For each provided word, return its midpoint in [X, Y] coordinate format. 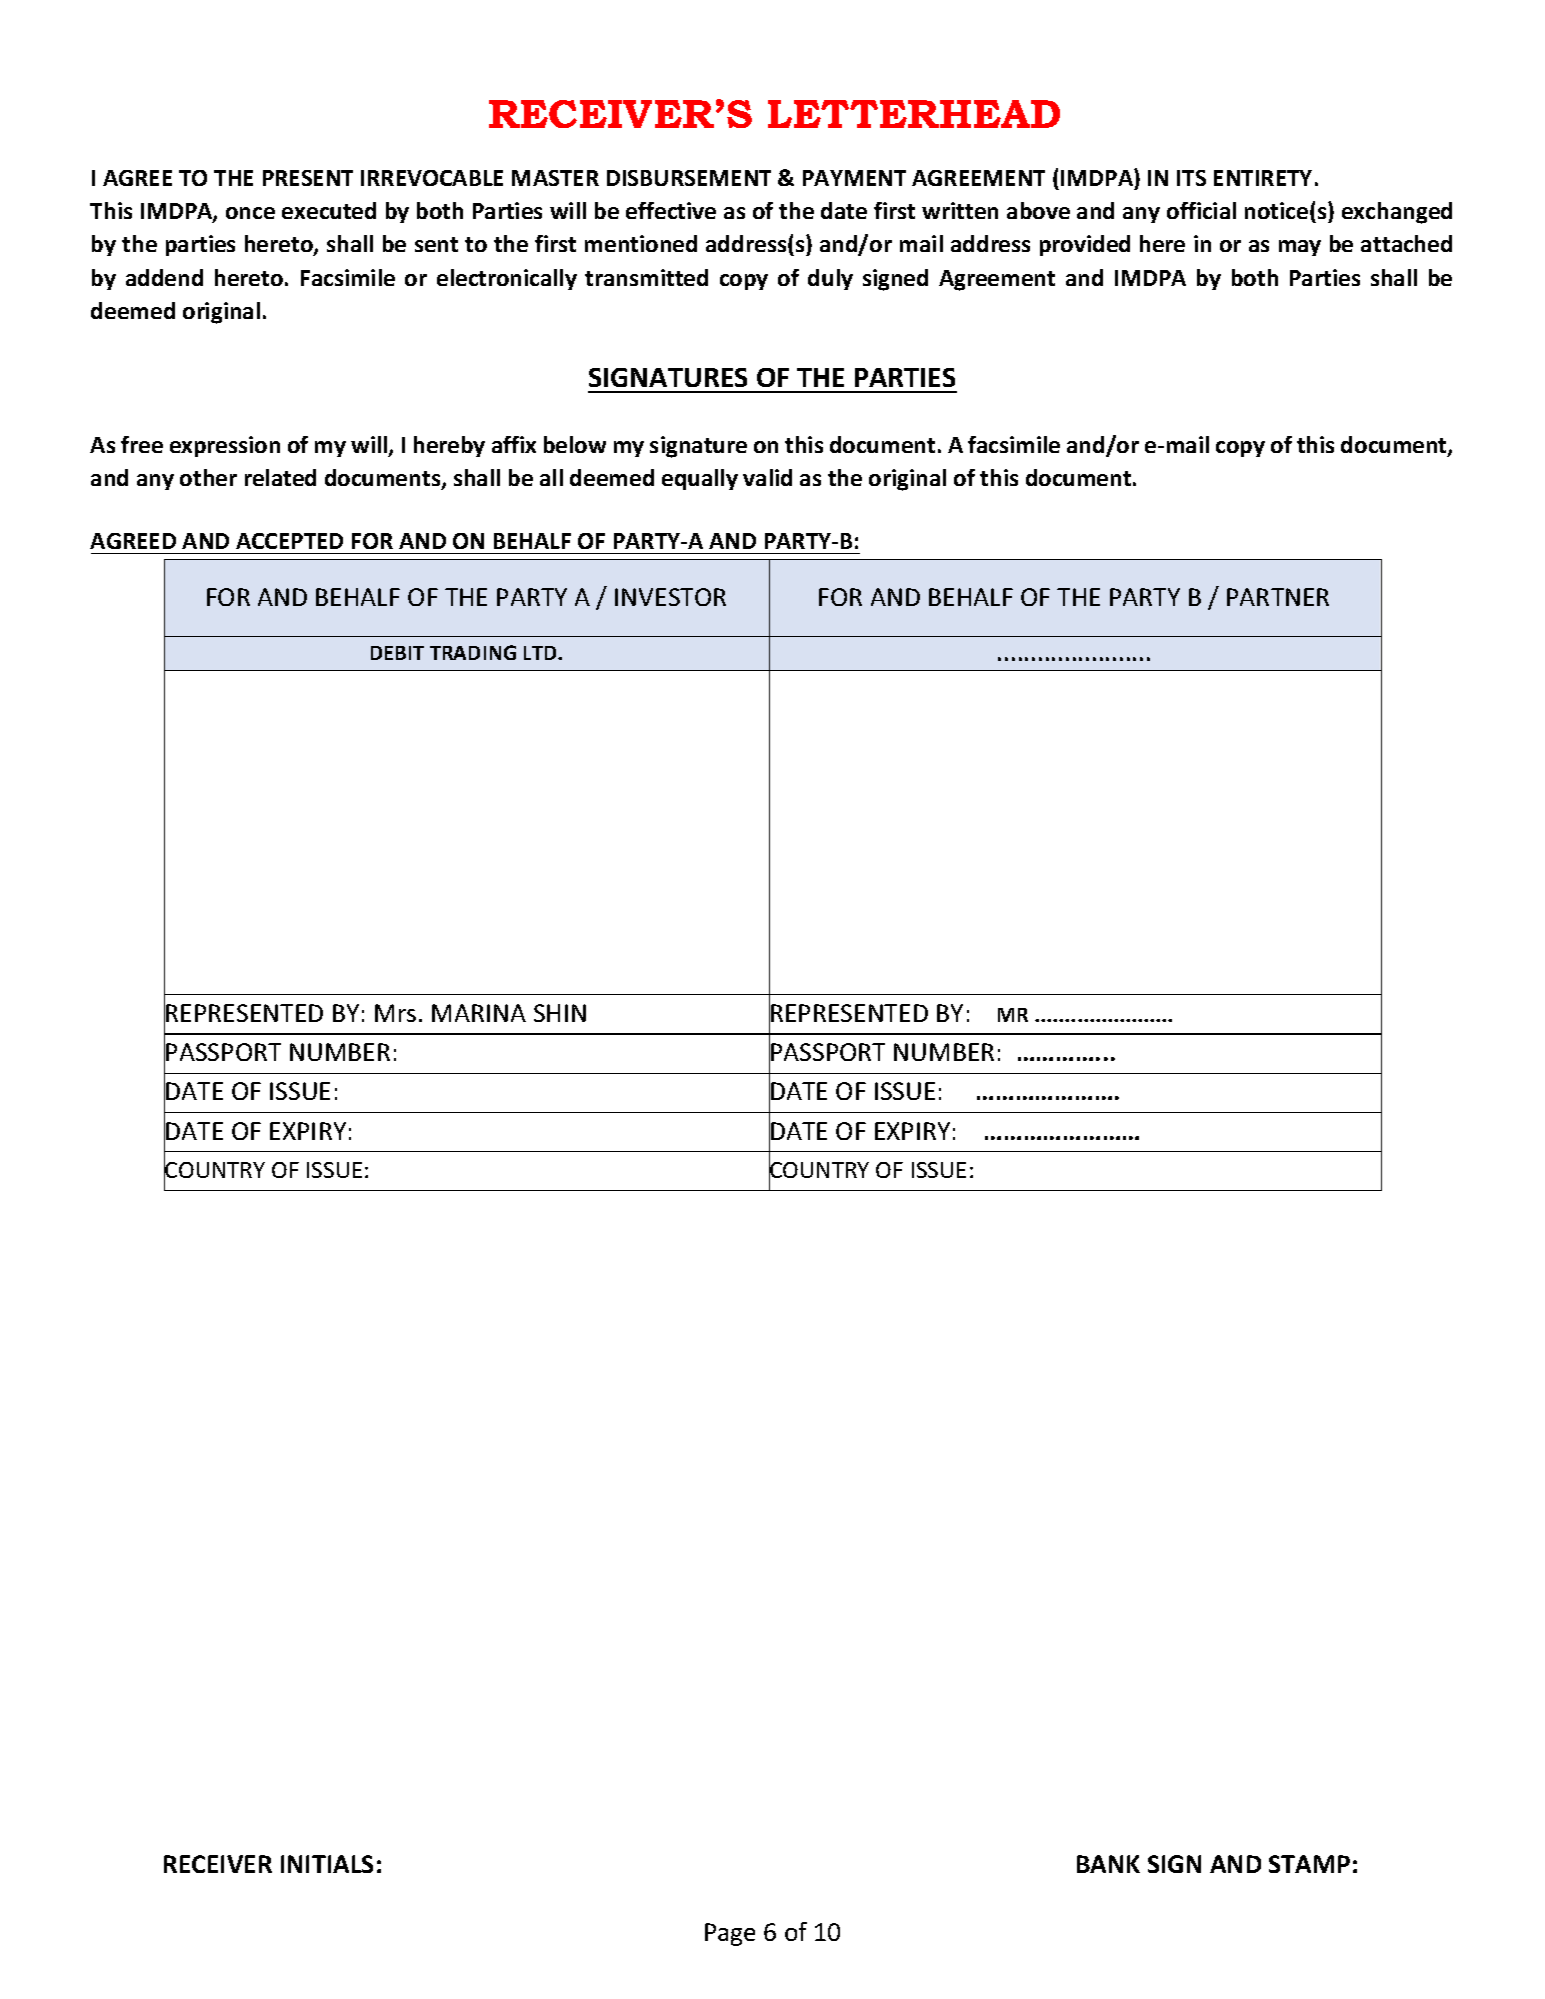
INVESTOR [670, 597]
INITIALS [327, 1864]
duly [830, 279]
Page [730, 1934]
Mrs [395, 1013]
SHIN [560, 1013]
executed [329, 210]
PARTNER [1278, 597]
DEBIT [397, 653]
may [1300, 248]
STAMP [1309, 1864]
